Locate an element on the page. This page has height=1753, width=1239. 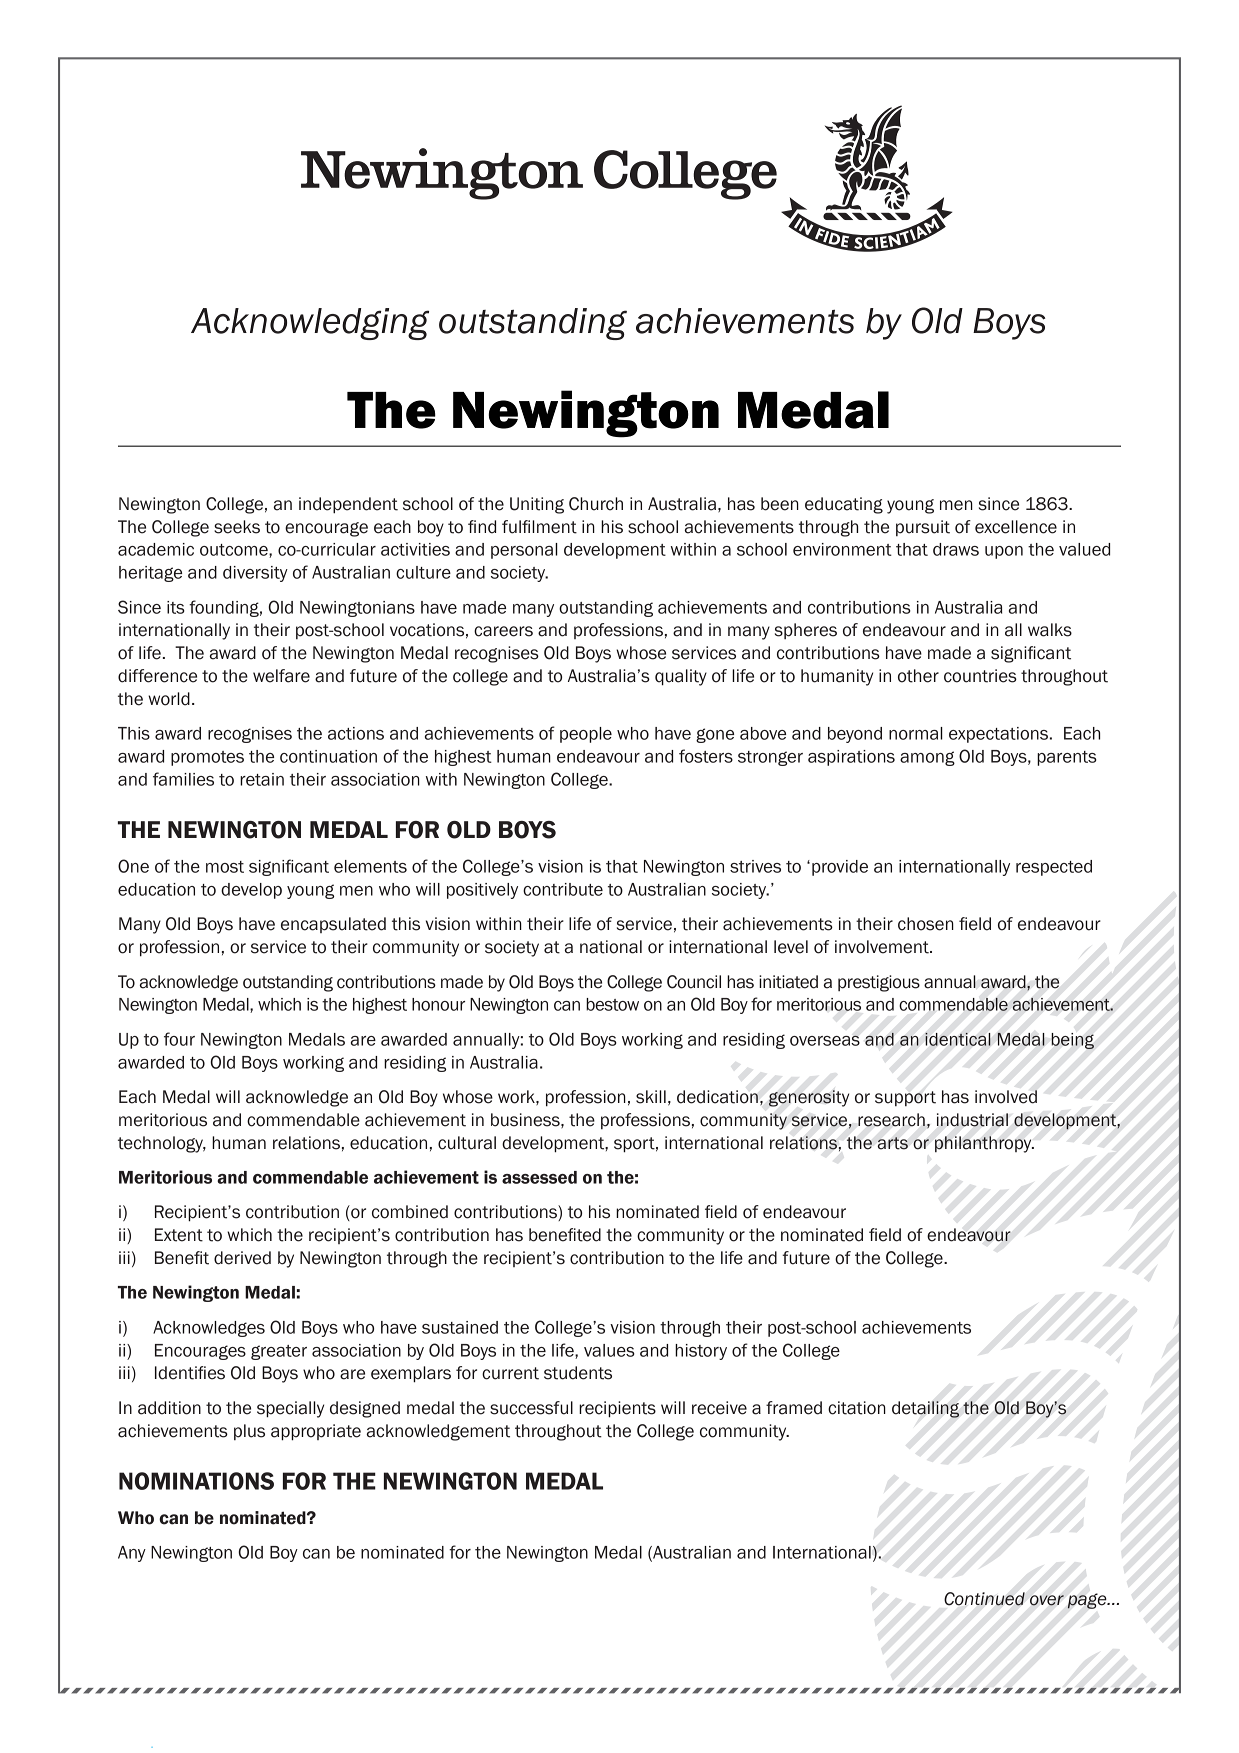
successful is located at coordinates (531, 1408).
